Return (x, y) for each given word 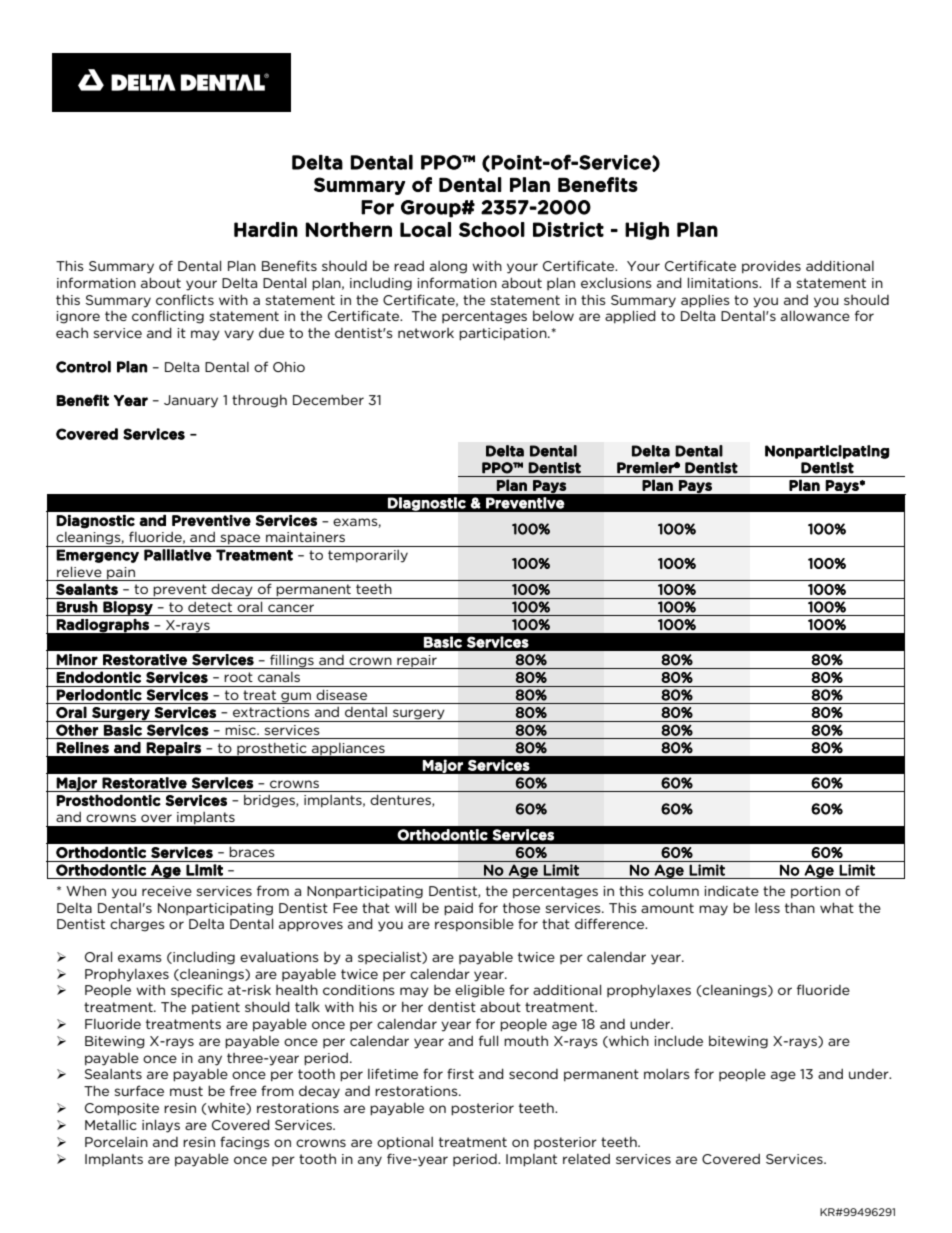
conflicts (185, 299)
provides (771, 267)
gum (296, 698)
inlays (161, 1126)
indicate (731, 890)
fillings (292, 661)
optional (405, 1143)
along (448, 267)
